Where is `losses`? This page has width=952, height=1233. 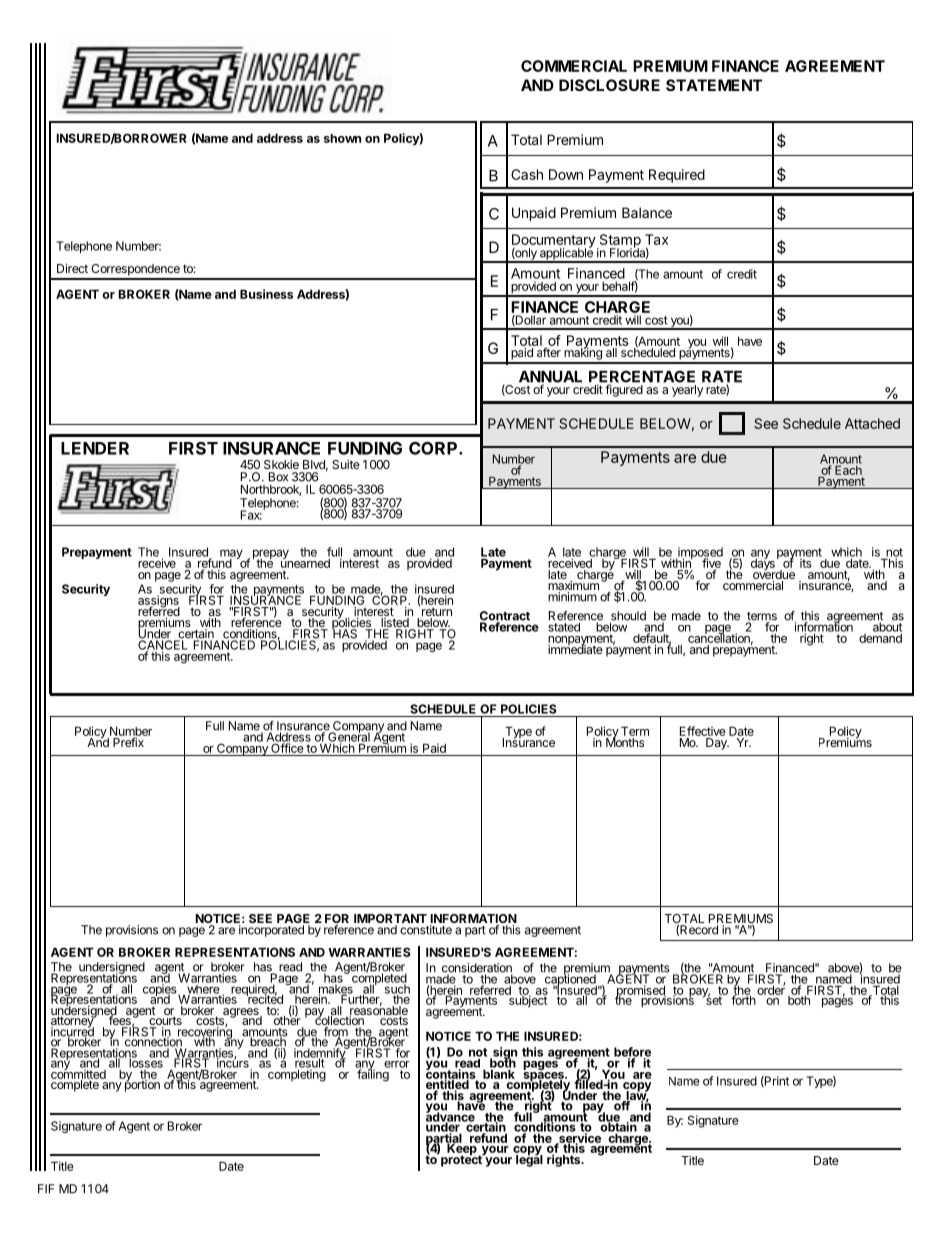
losses is located at coordinates (147, 1062).
